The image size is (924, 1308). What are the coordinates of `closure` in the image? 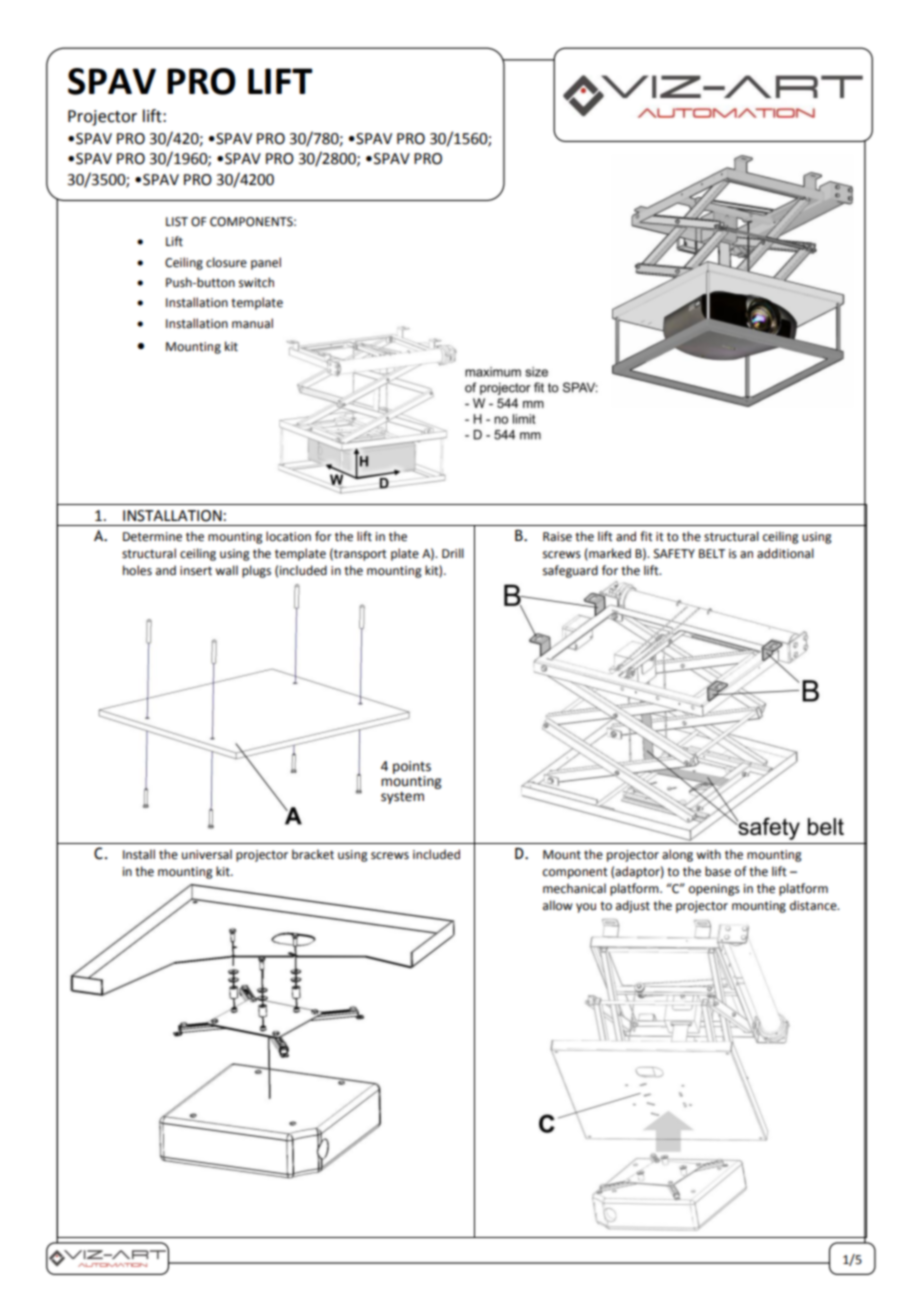 It's located at (226, 262).
